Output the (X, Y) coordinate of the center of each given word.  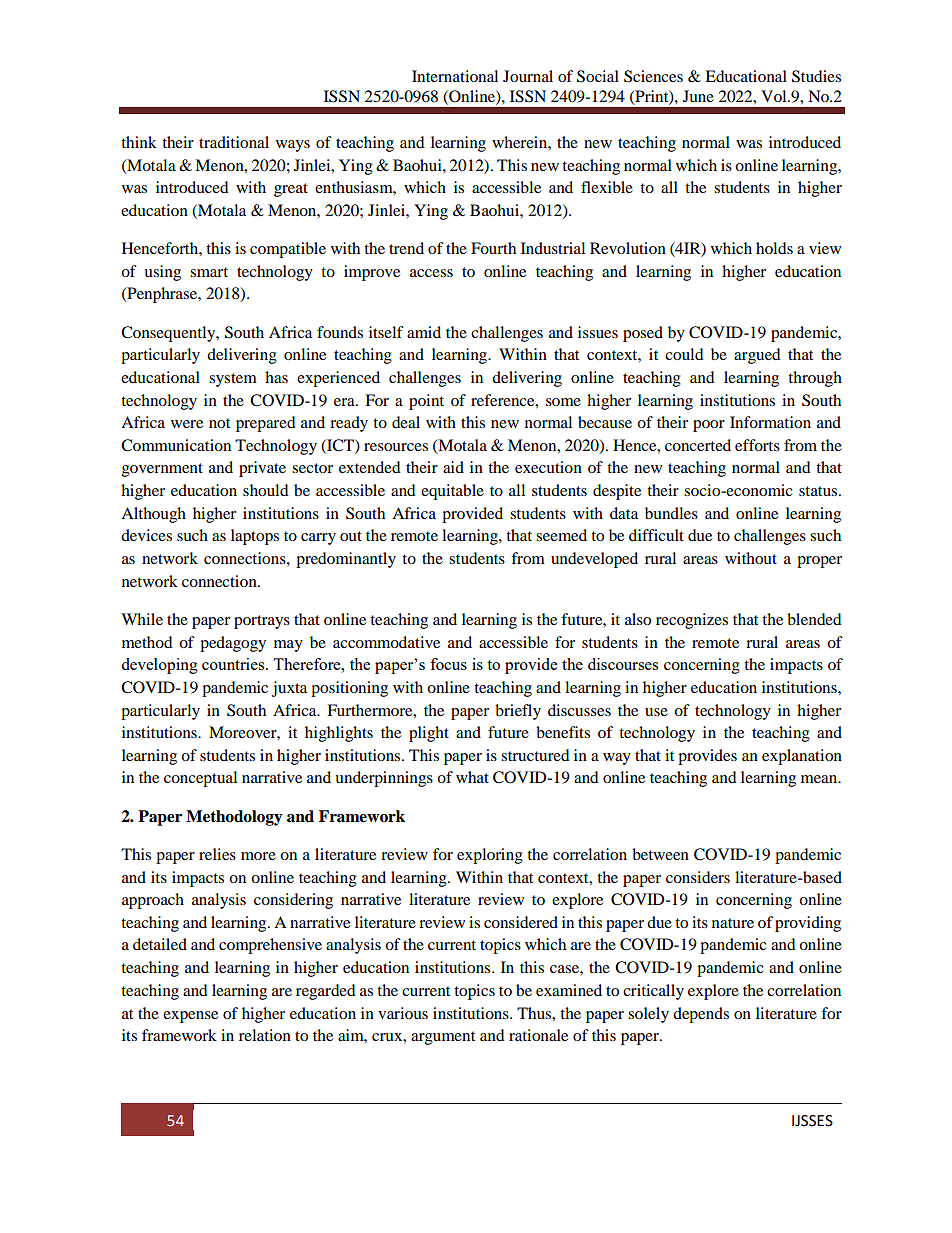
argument (443, 1038)
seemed (561, 535)
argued (757, 356)
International (455, 76)
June (698, 96)
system (233, 380)
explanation (802, 757)
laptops (255, 537)
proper (819, 562)
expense (190, 1017)
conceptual (200, 779)
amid (424, 332)
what (472, 777)
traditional (234, 142)
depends (701, 1015)
